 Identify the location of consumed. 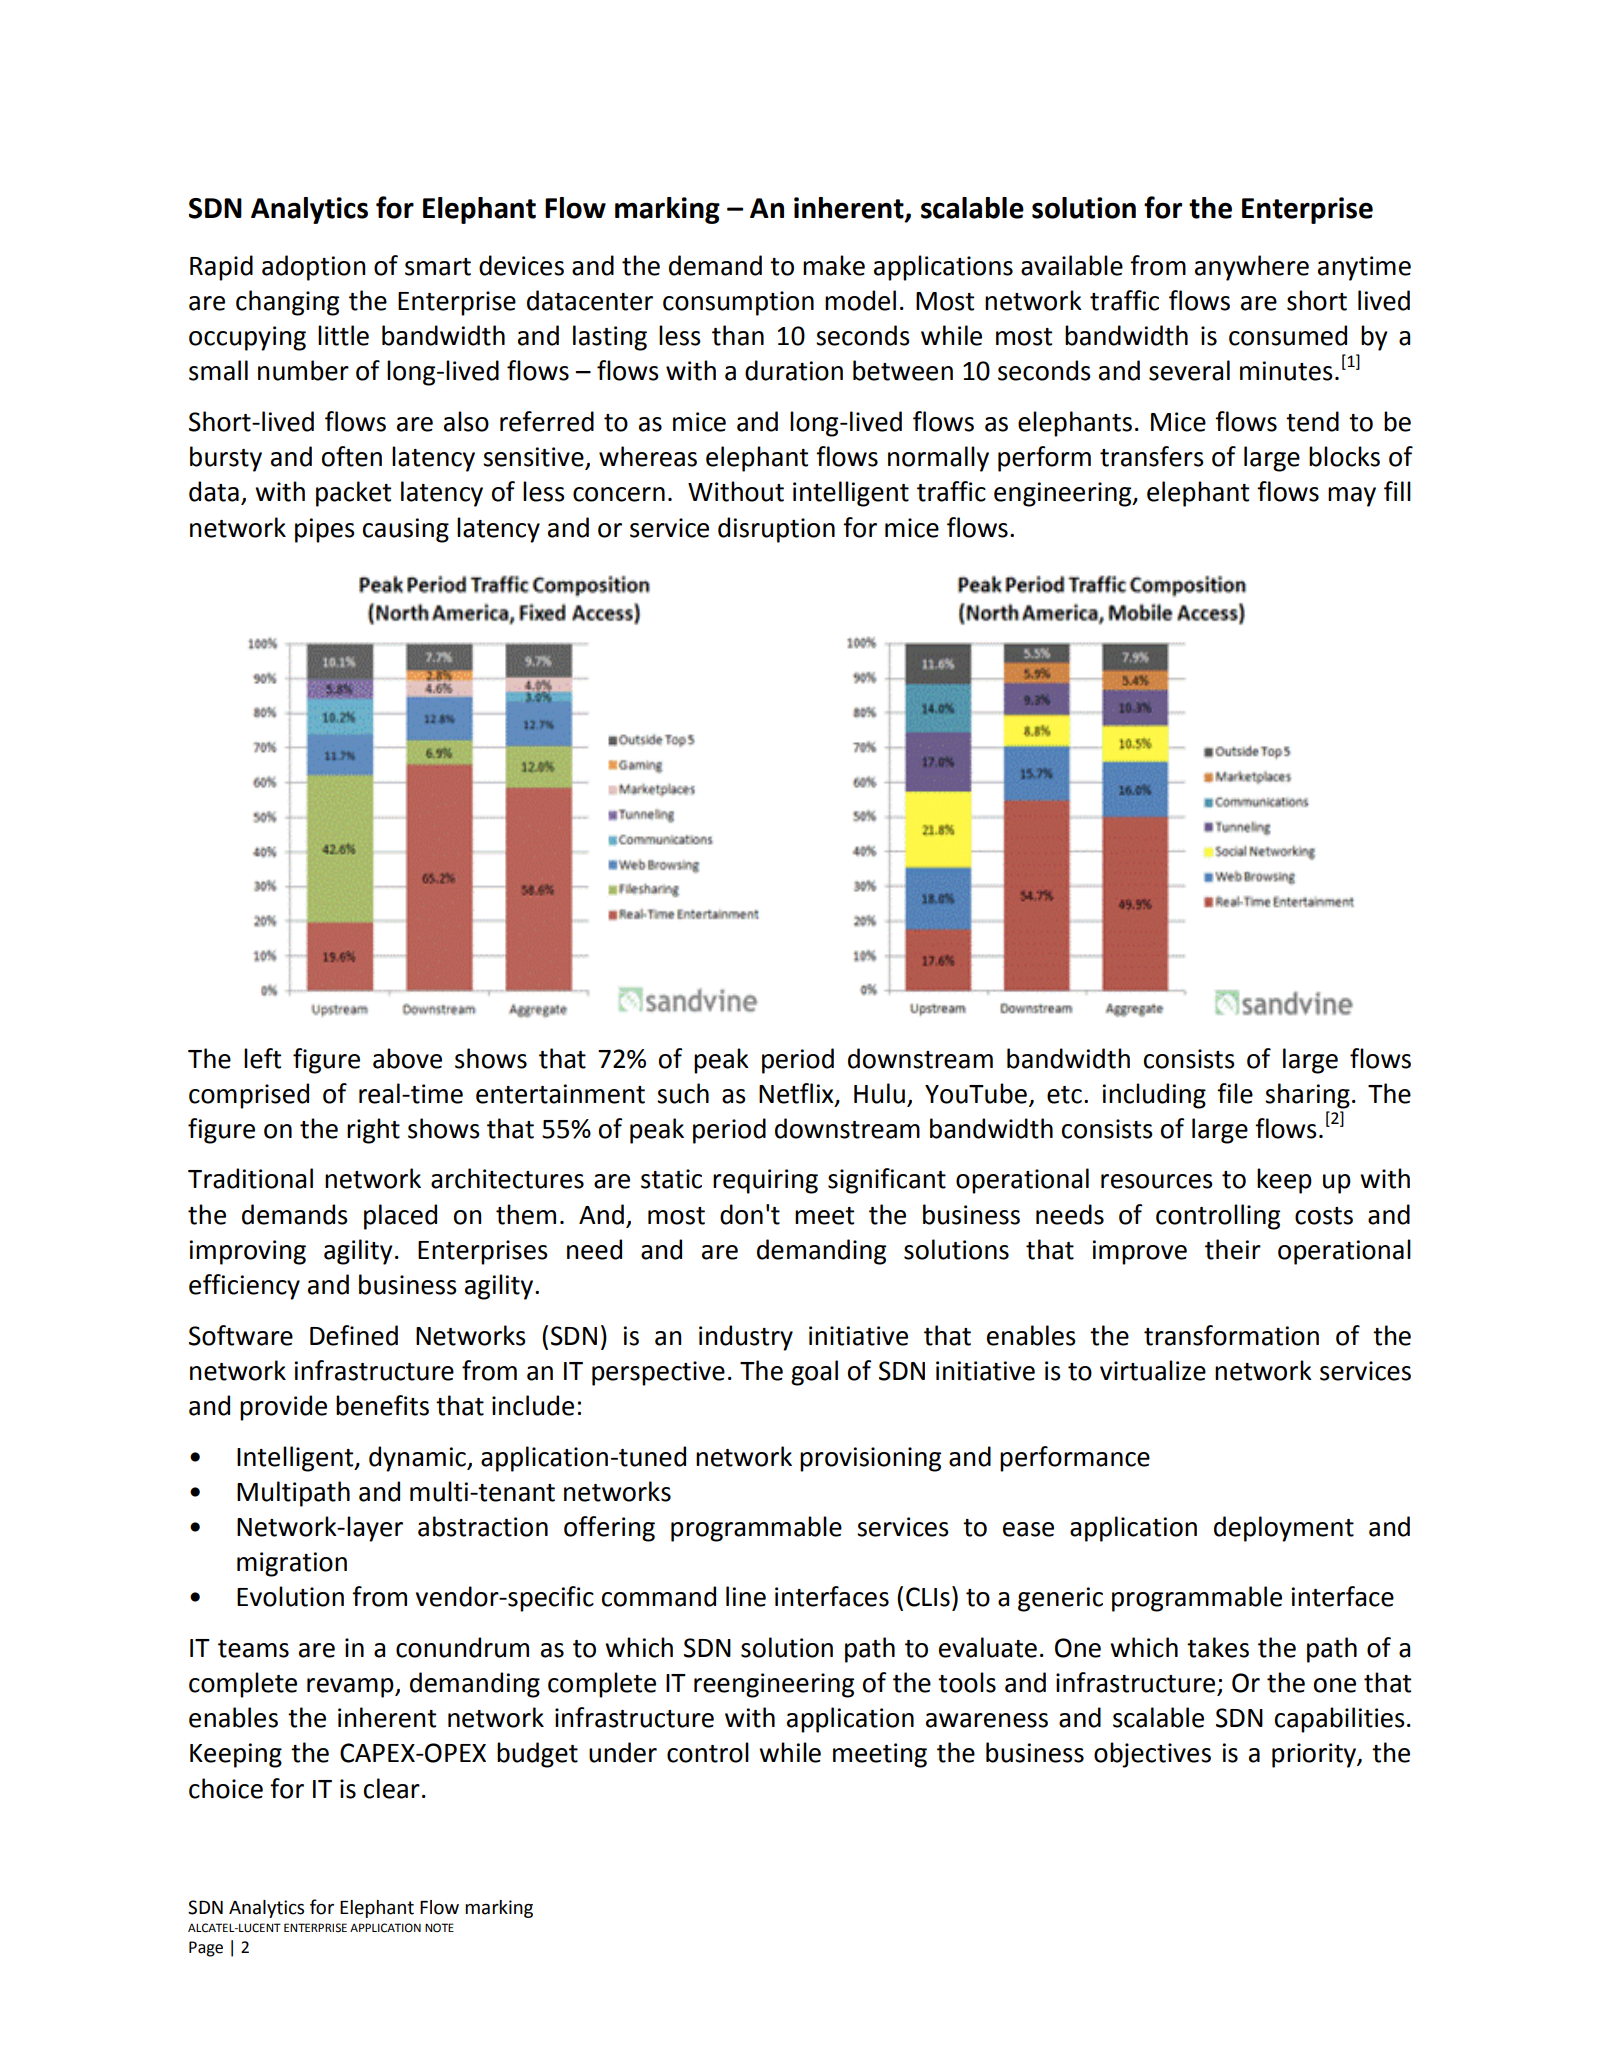
(1288, 335).
